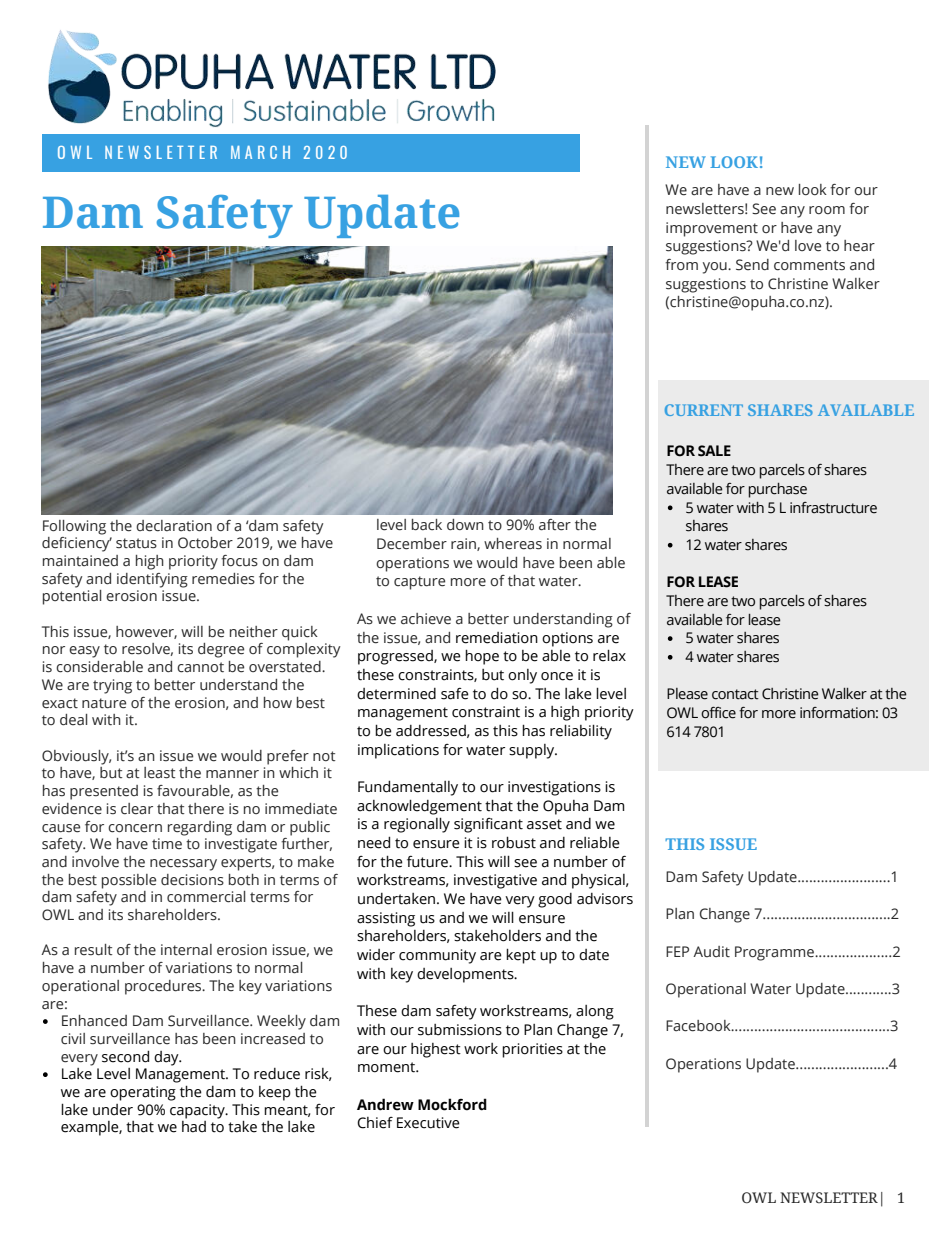 This screenshot has width=952, height=1233. I want to click on from, so click(681, 264).
